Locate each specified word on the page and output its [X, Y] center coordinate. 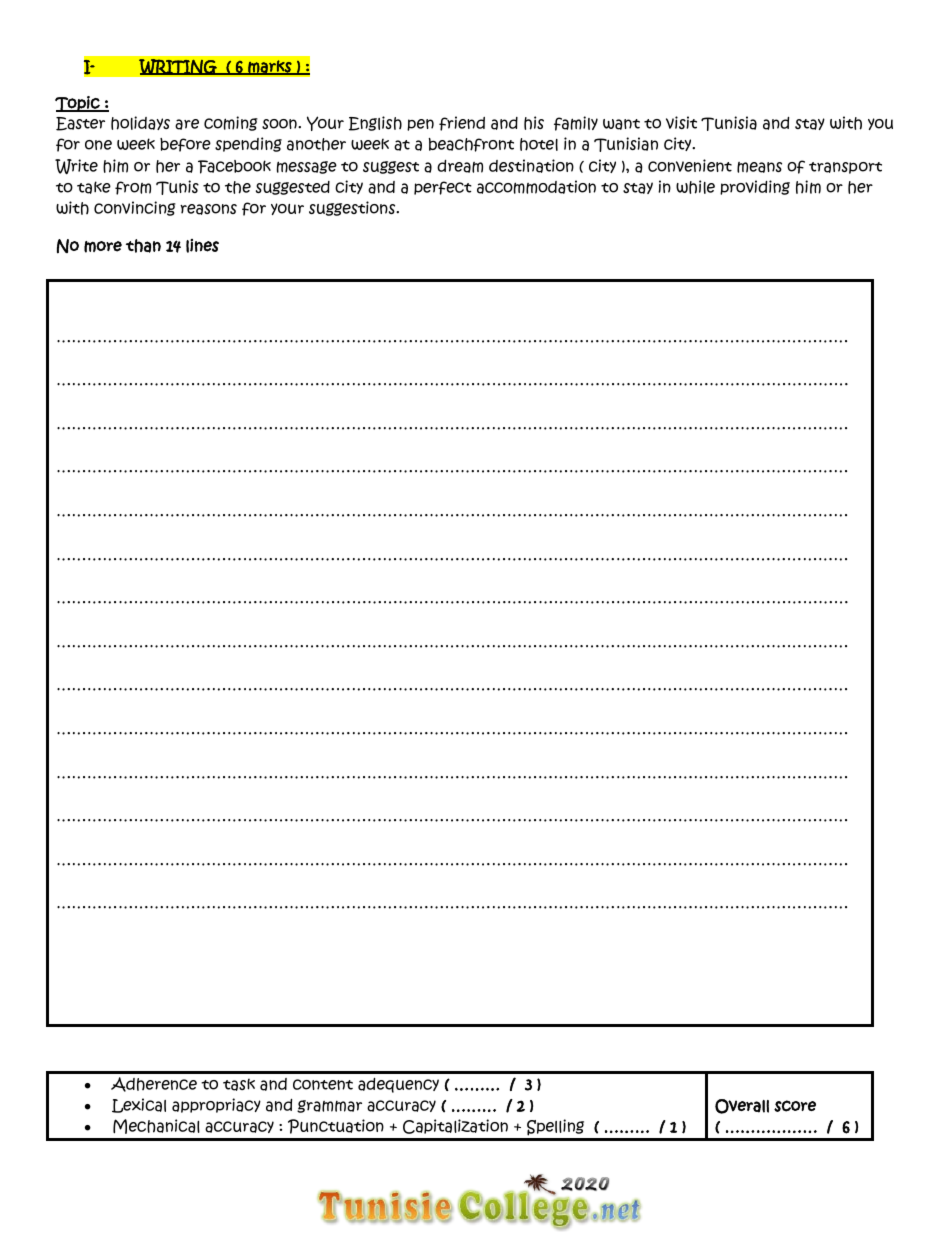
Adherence [154, 1084]
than [143, 246]
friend [462, 123]
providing [755, 187]
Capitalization [455, 1126]
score [795, 1106]
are [187, 124]
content [323, 1084]
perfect [443, 188]
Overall [742, 1106]
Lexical [139, 1105]
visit [681, 122]
